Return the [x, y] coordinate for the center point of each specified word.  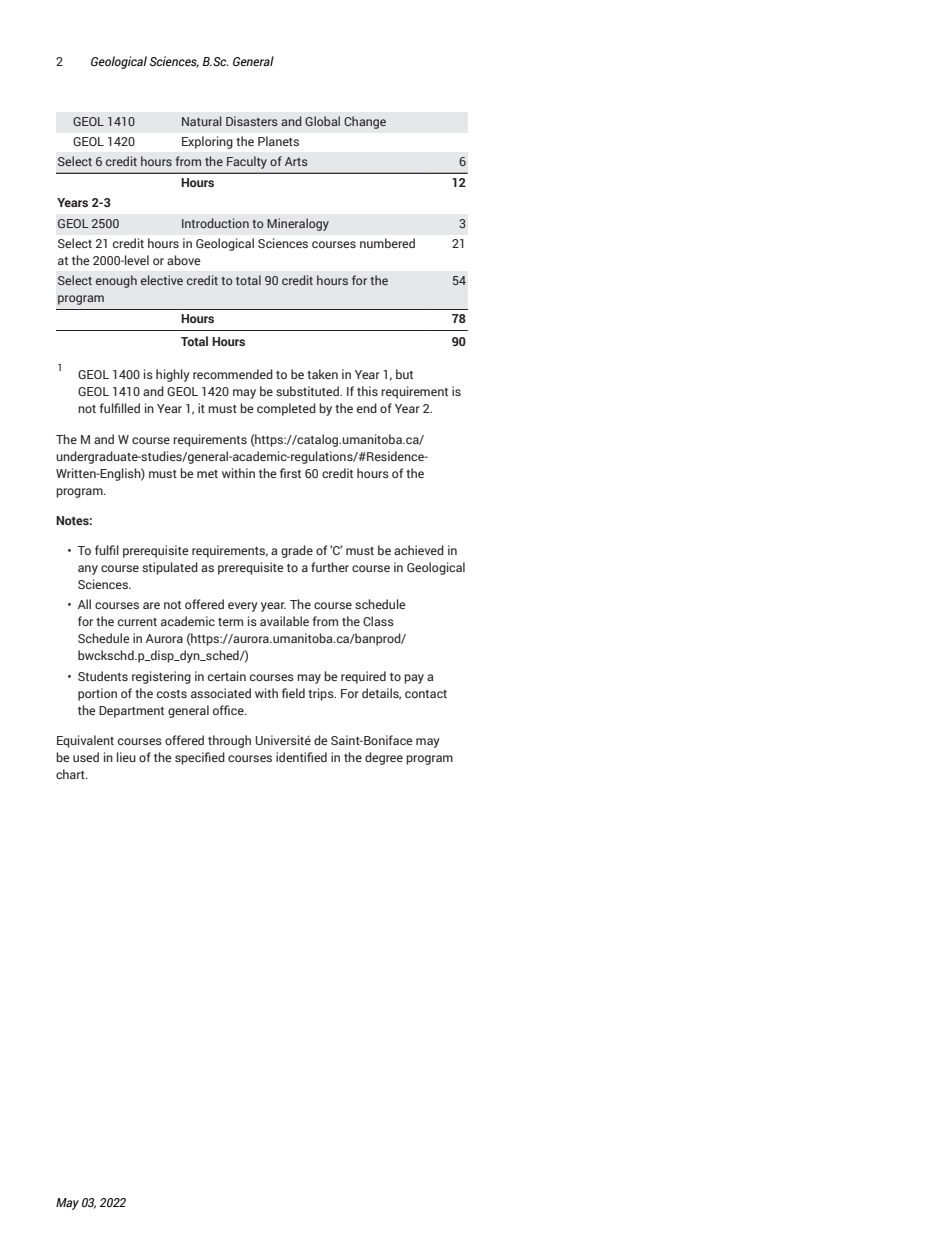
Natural [202, 121]
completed [286, 409]
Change [365, 122]
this [367, 391]
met [207, 474]
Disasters [252, 121]
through [229, 741]
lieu [126, 757]
